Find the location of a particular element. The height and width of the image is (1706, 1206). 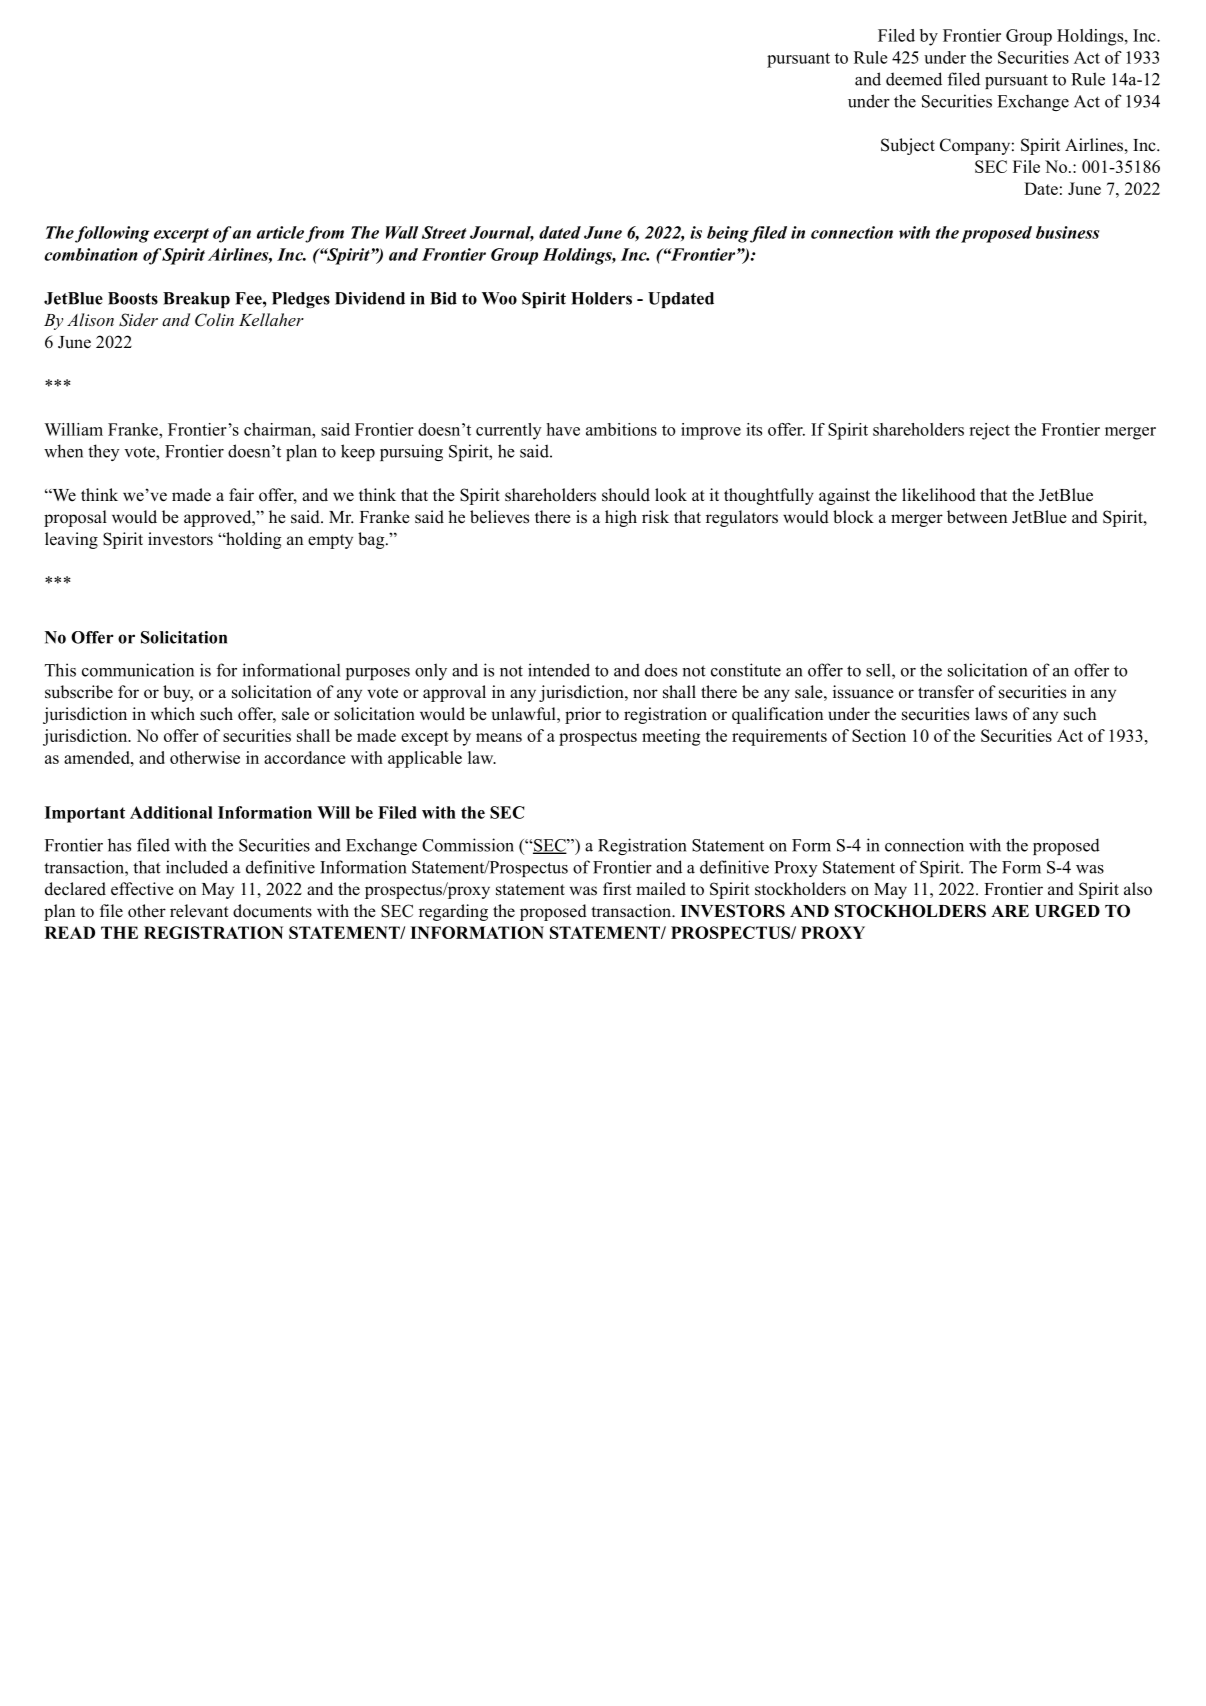

between is located at coordinates (977, 517).
